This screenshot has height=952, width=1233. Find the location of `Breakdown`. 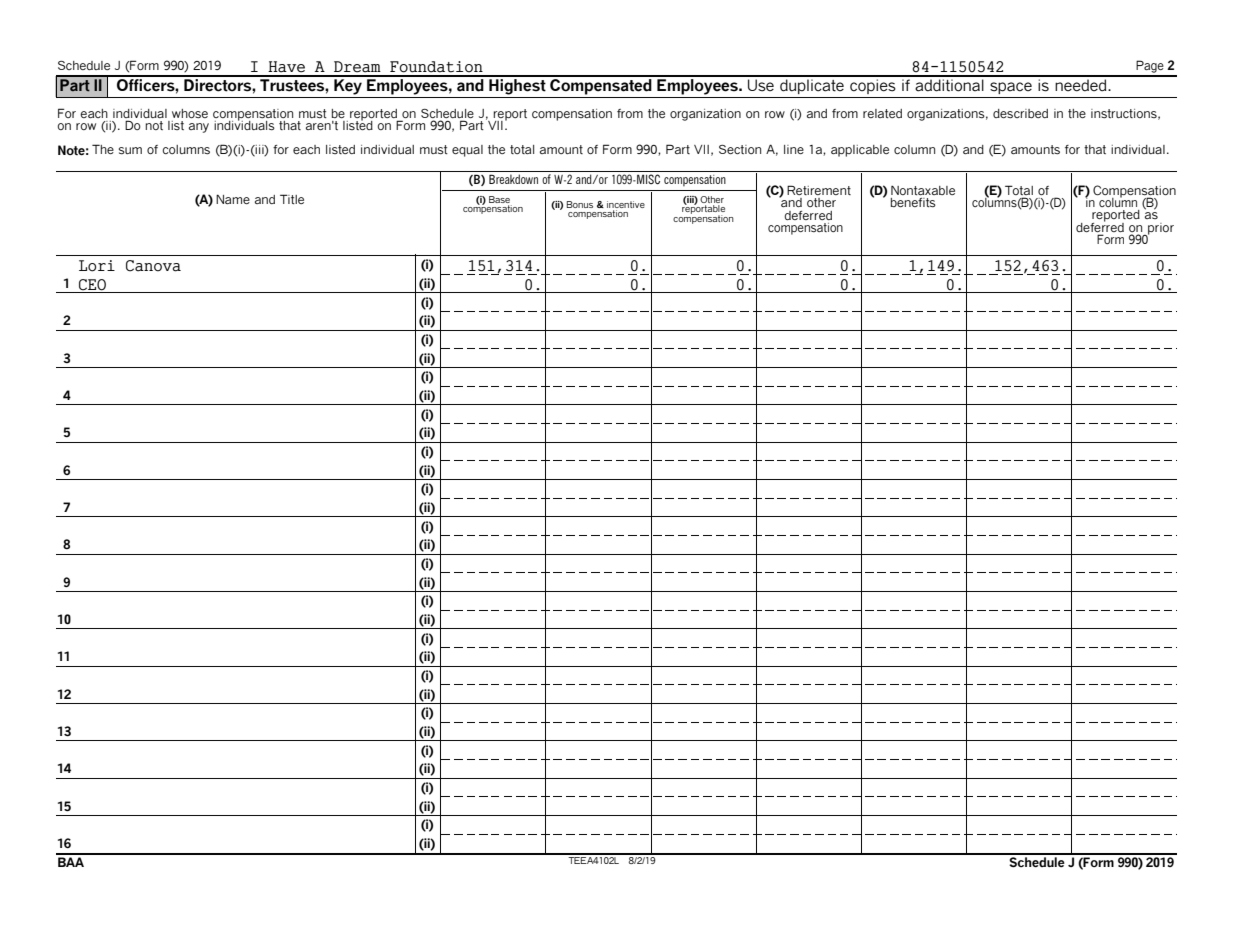

Breakdown is located at coordinates (513, 179).
